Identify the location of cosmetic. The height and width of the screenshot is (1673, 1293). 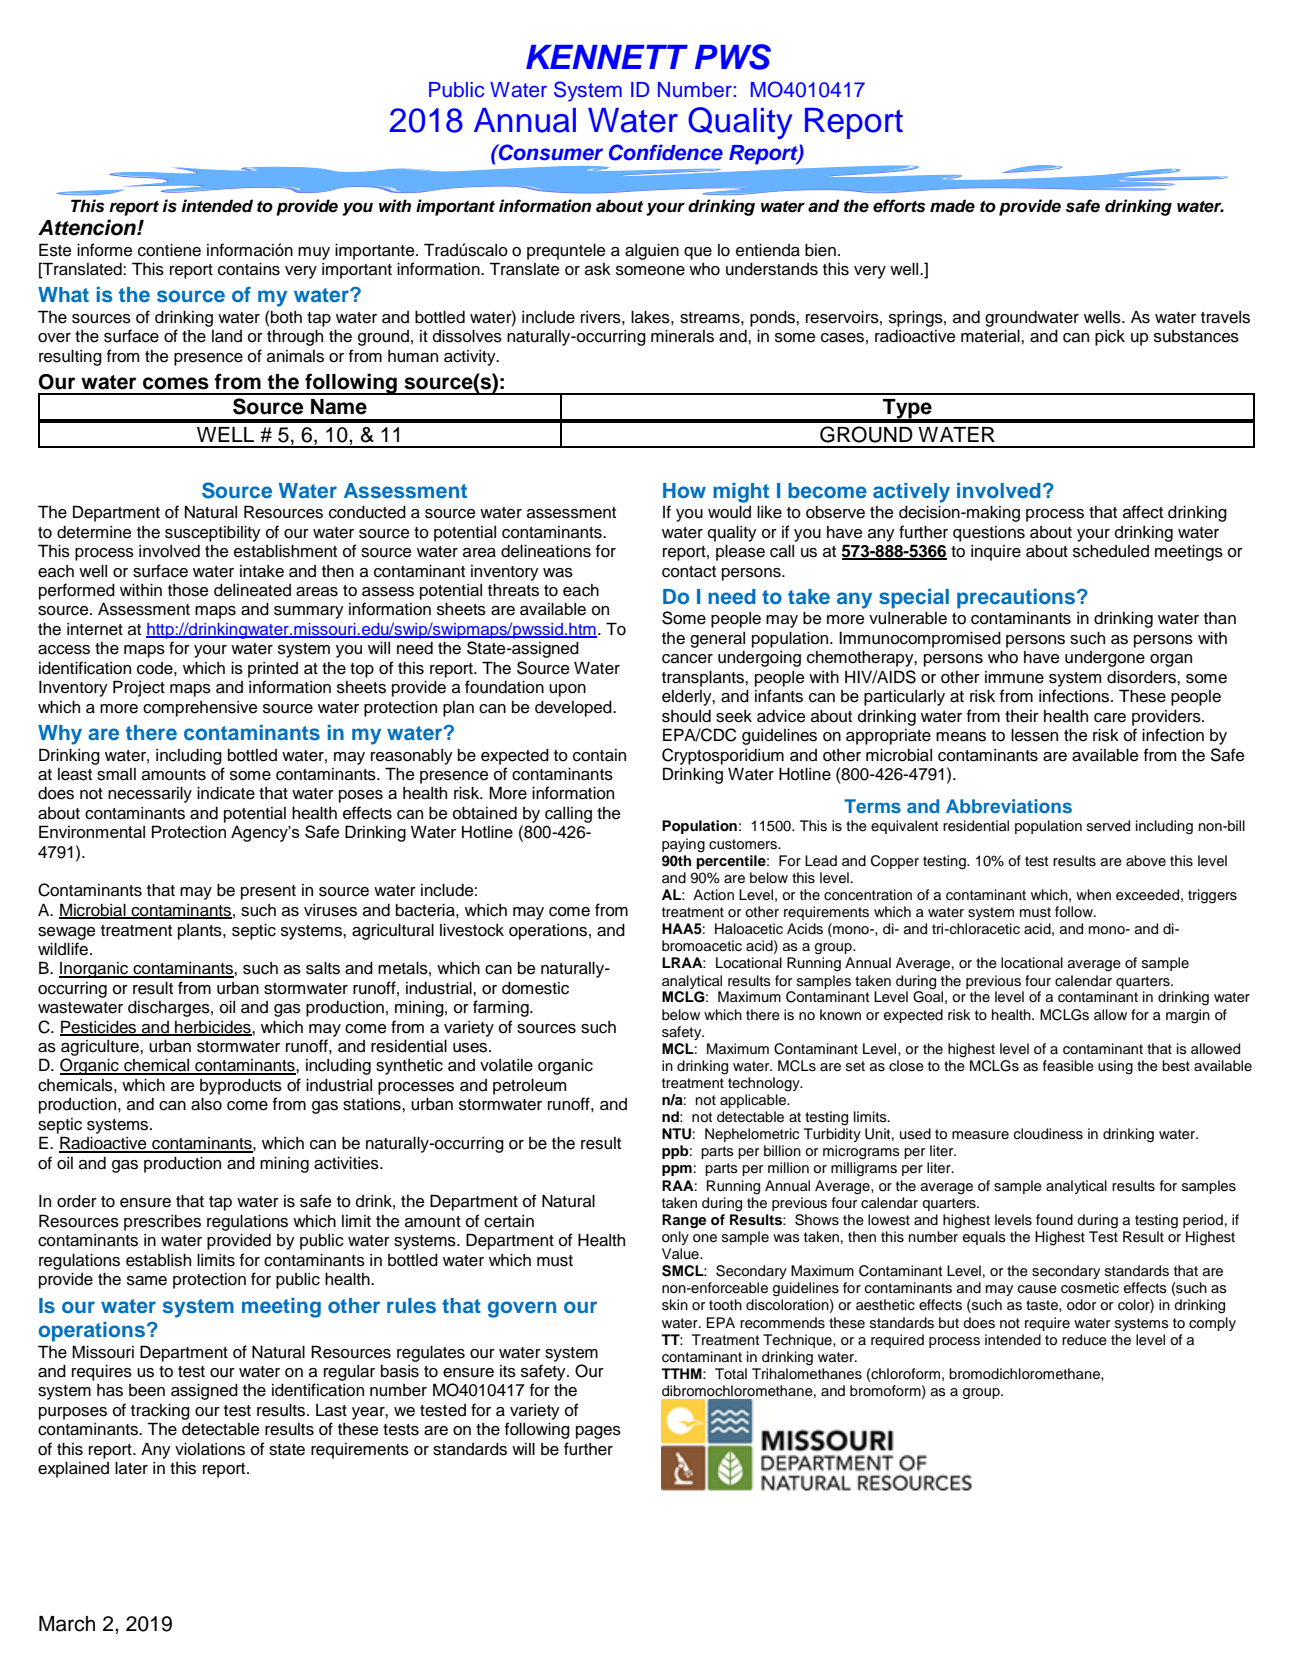
(1090, 1288).
